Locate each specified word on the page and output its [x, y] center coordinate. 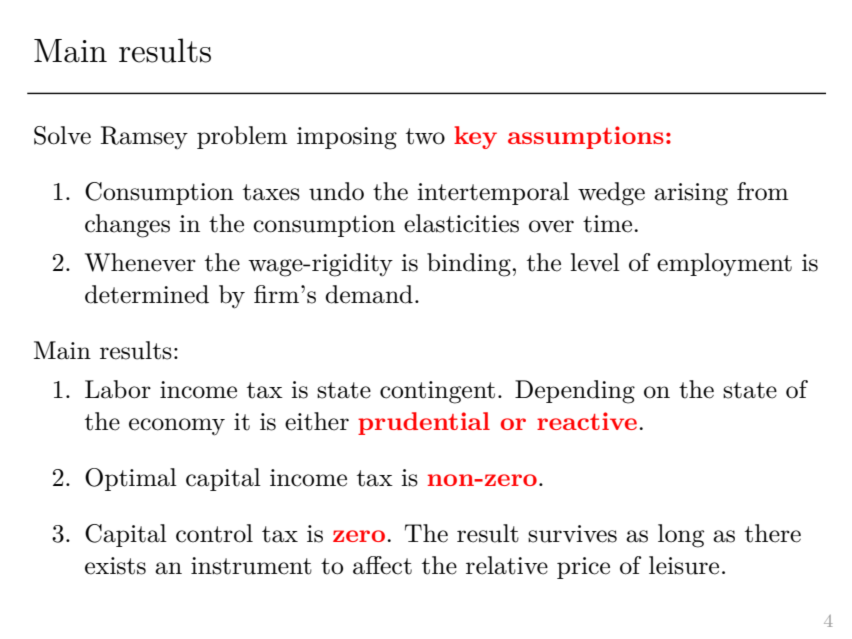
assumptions [586, 137]
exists [115, 566]
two [425, 136]
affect [382, 565]
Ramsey [144, 137]
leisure [684, 565]
